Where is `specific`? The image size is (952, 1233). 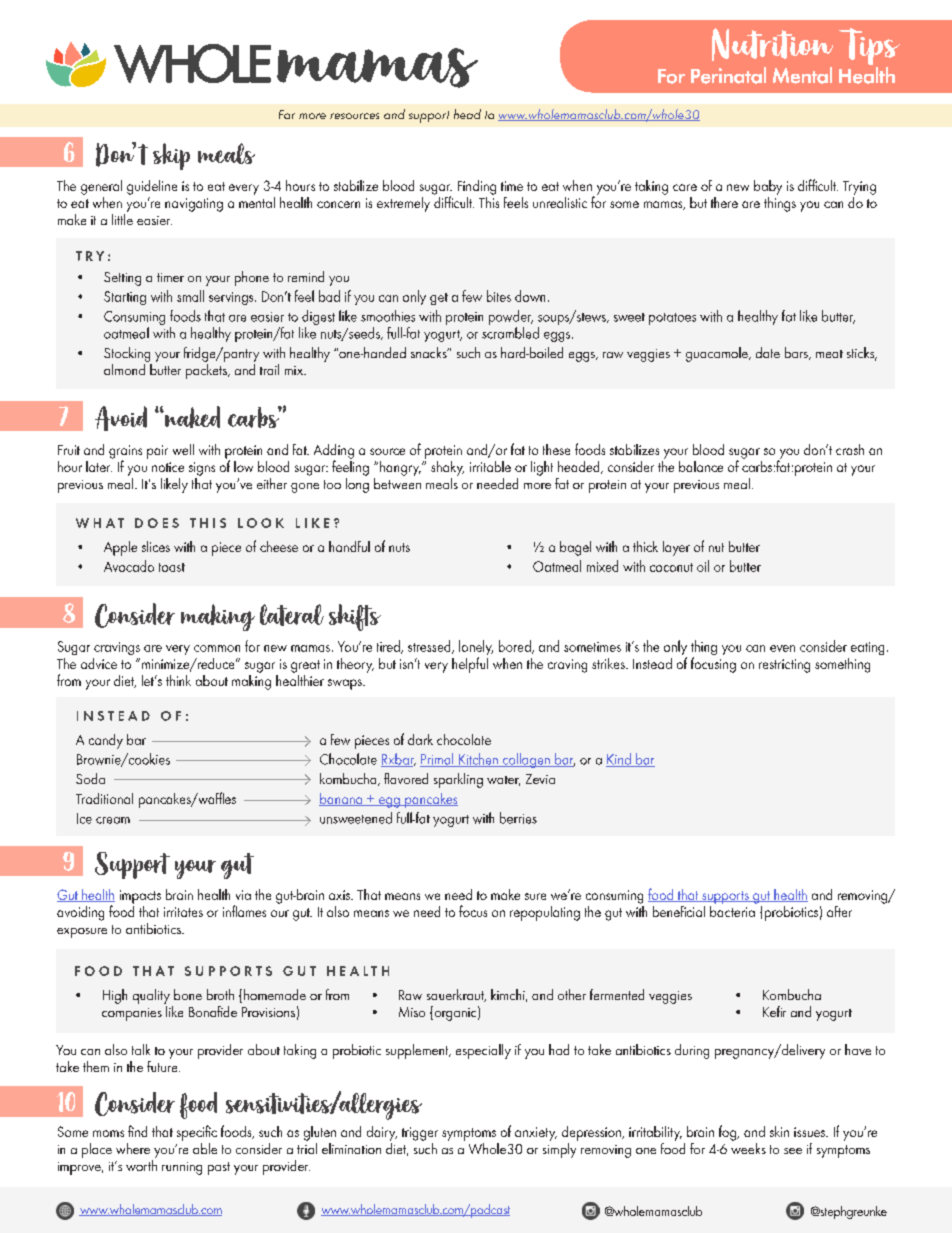 specific is located at coordinates (197, 1133).
